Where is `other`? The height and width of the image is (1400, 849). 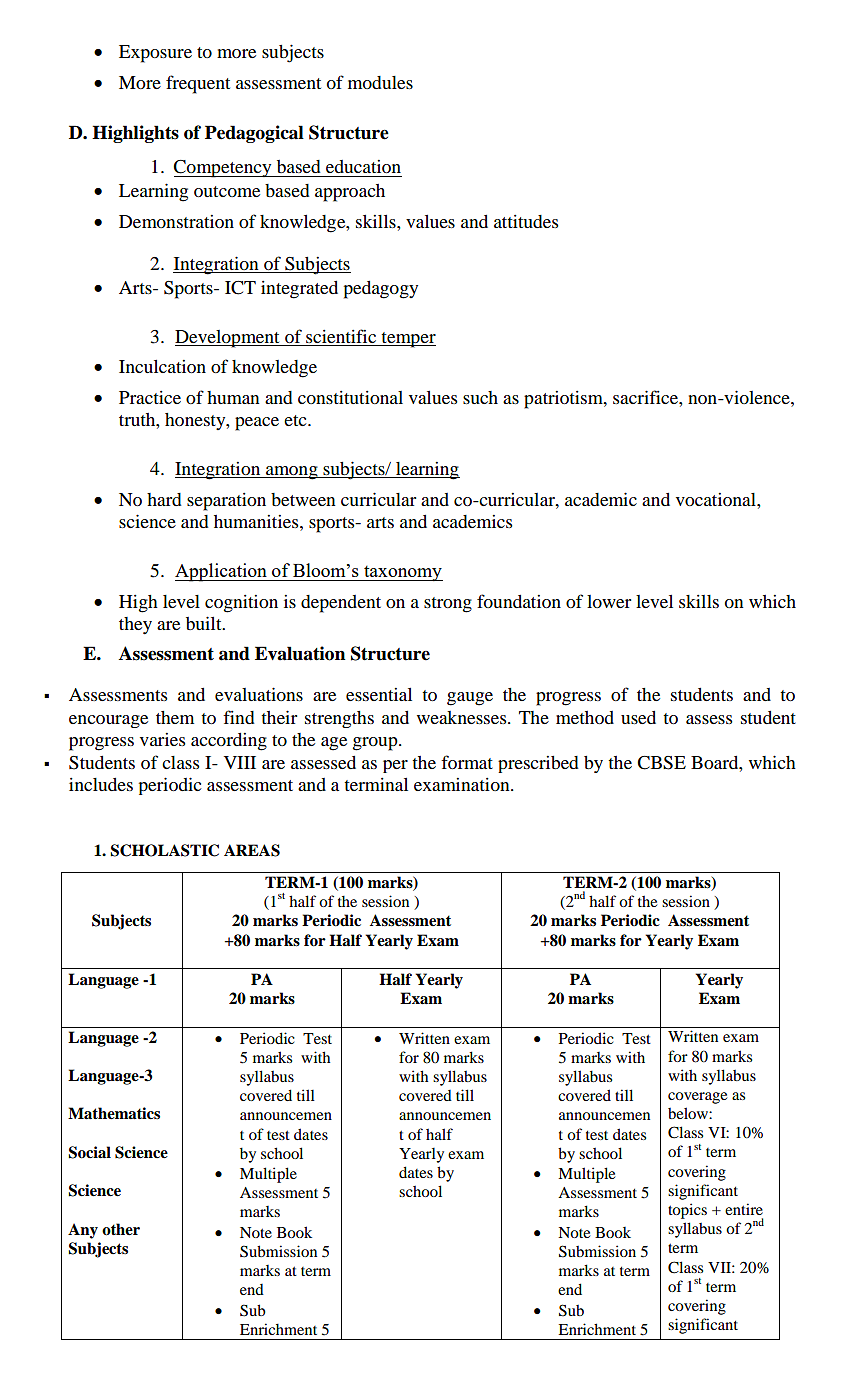
other is located at coordinates (121, 1229).
